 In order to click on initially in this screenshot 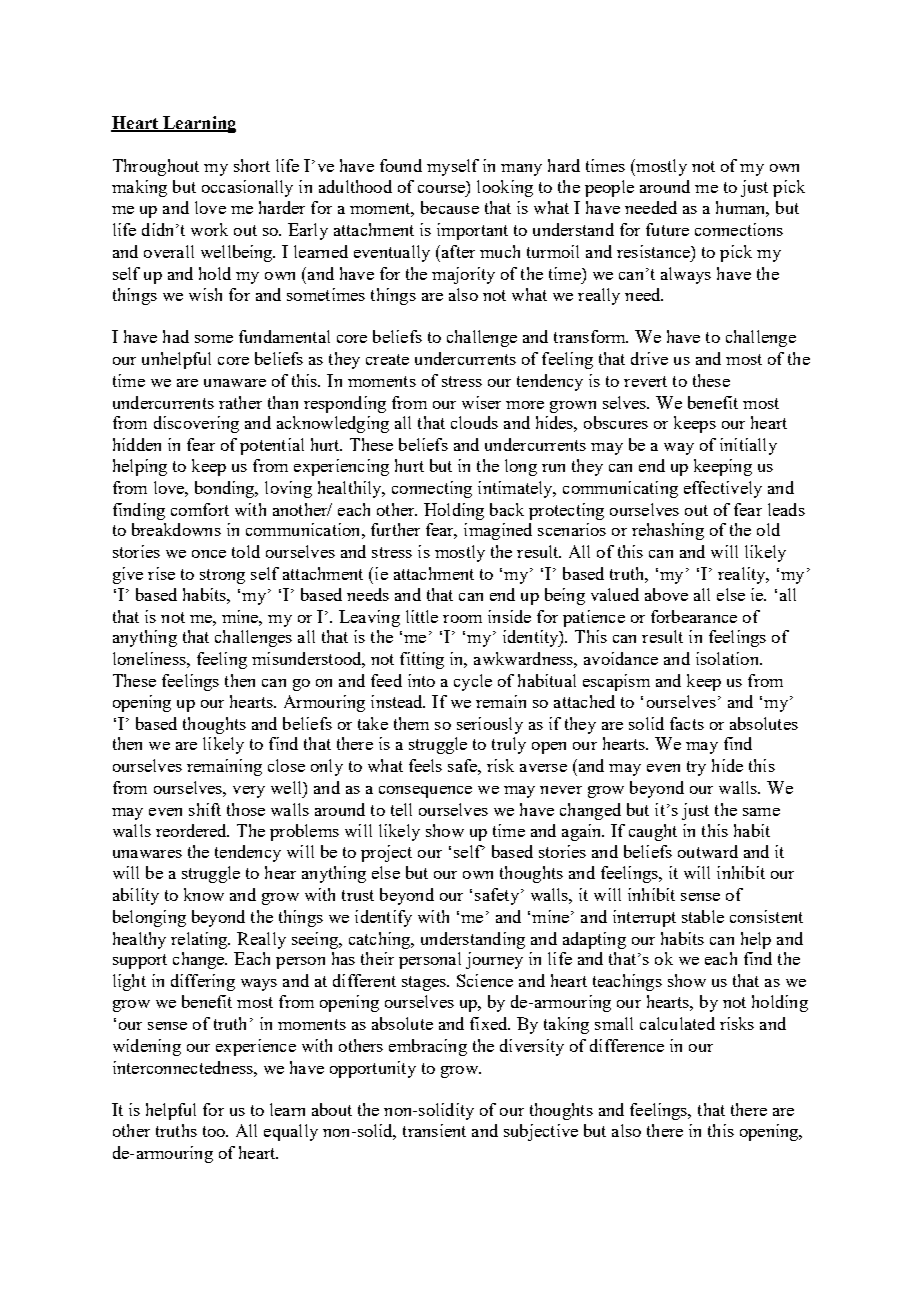, I will do `click(748, 446)`.
